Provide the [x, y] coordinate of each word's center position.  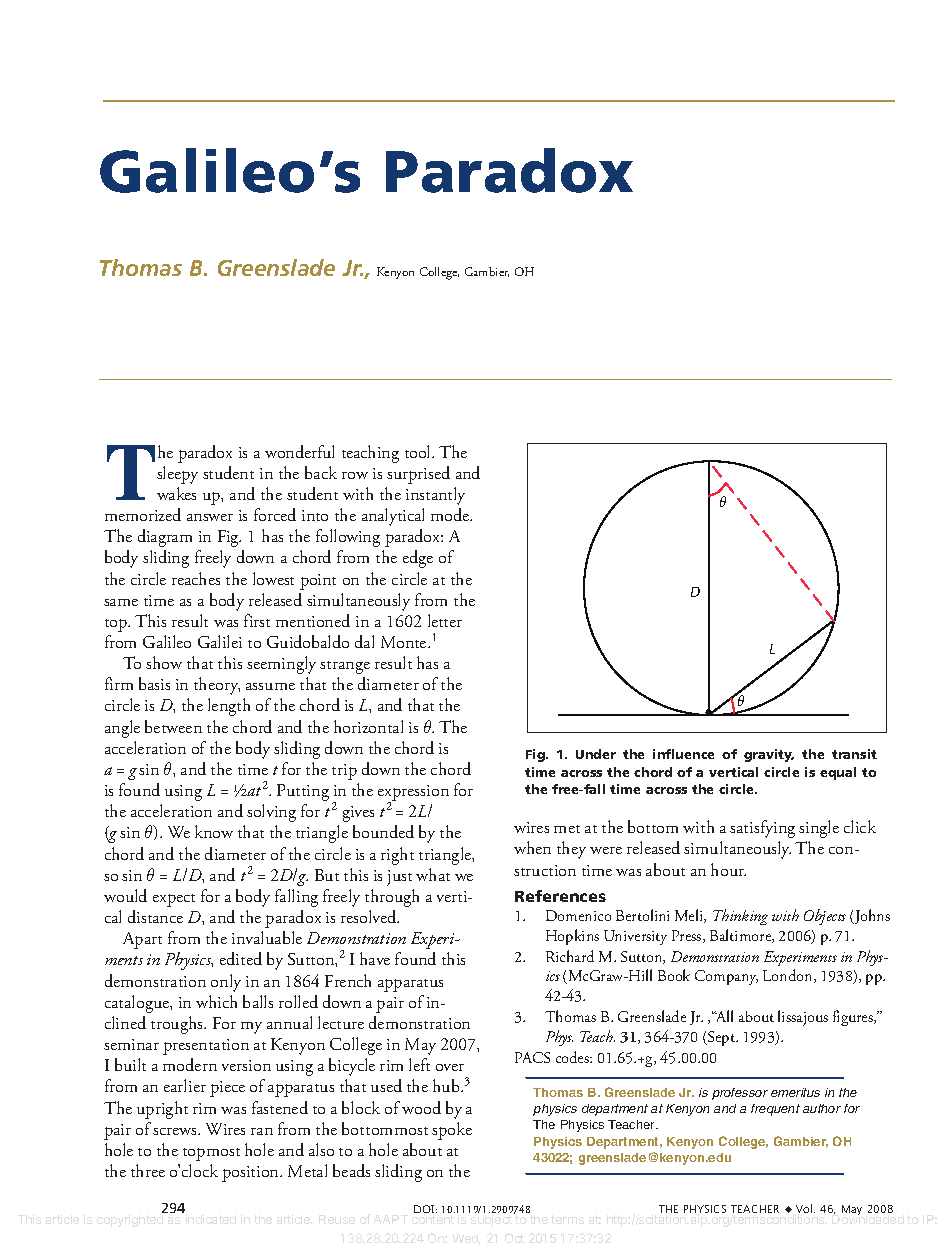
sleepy [177, 475]
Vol [805, 1208]
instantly [435, 496]
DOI [425, 1209]
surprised [418, 475]
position [252, 1174]
